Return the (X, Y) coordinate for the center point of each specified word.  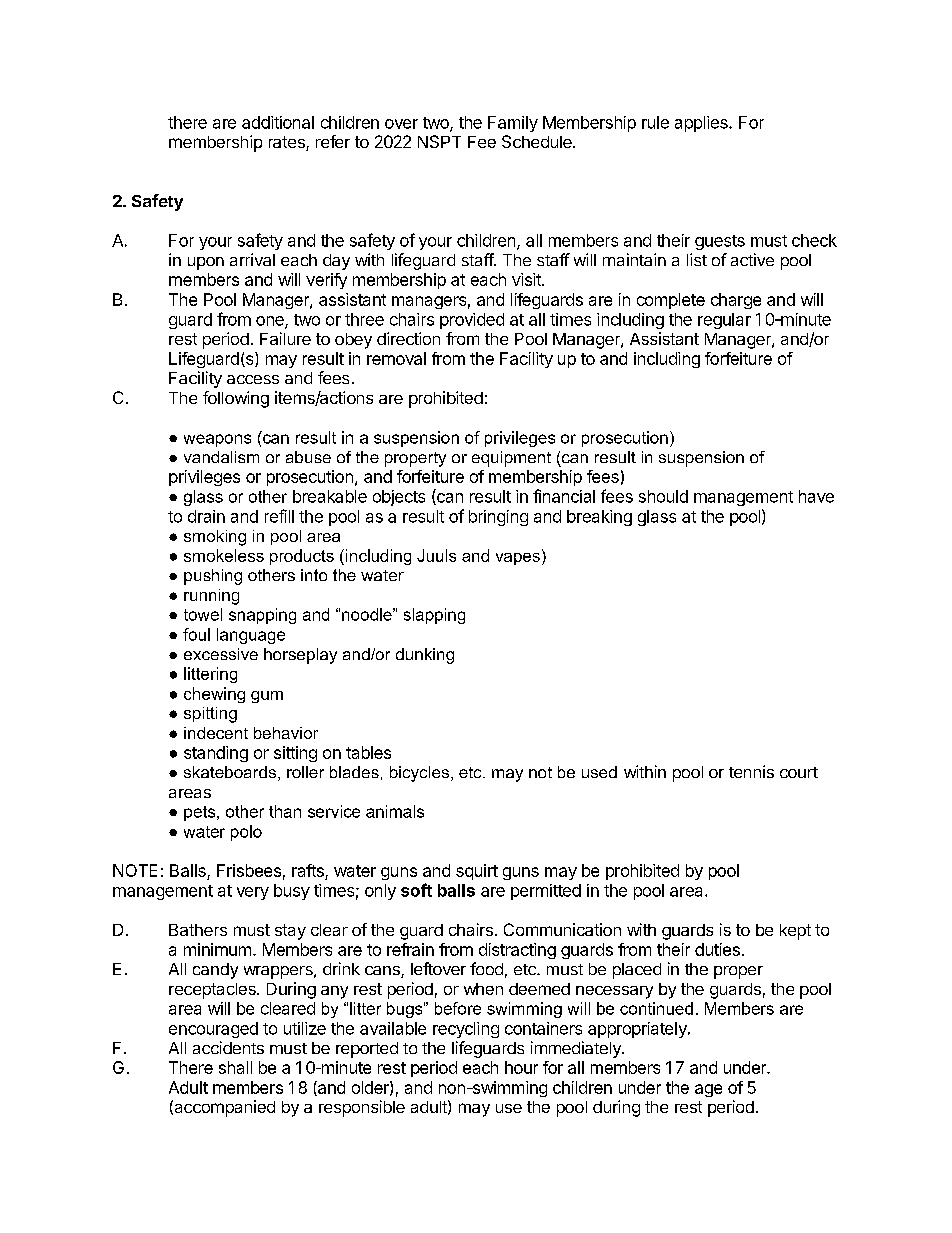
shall (235, 1067)
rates (288, 143)
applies (702, 124)
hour (521, 1067)
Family (513, 124)
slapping (434, 616)
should (663, 496)
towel (203, 614)
